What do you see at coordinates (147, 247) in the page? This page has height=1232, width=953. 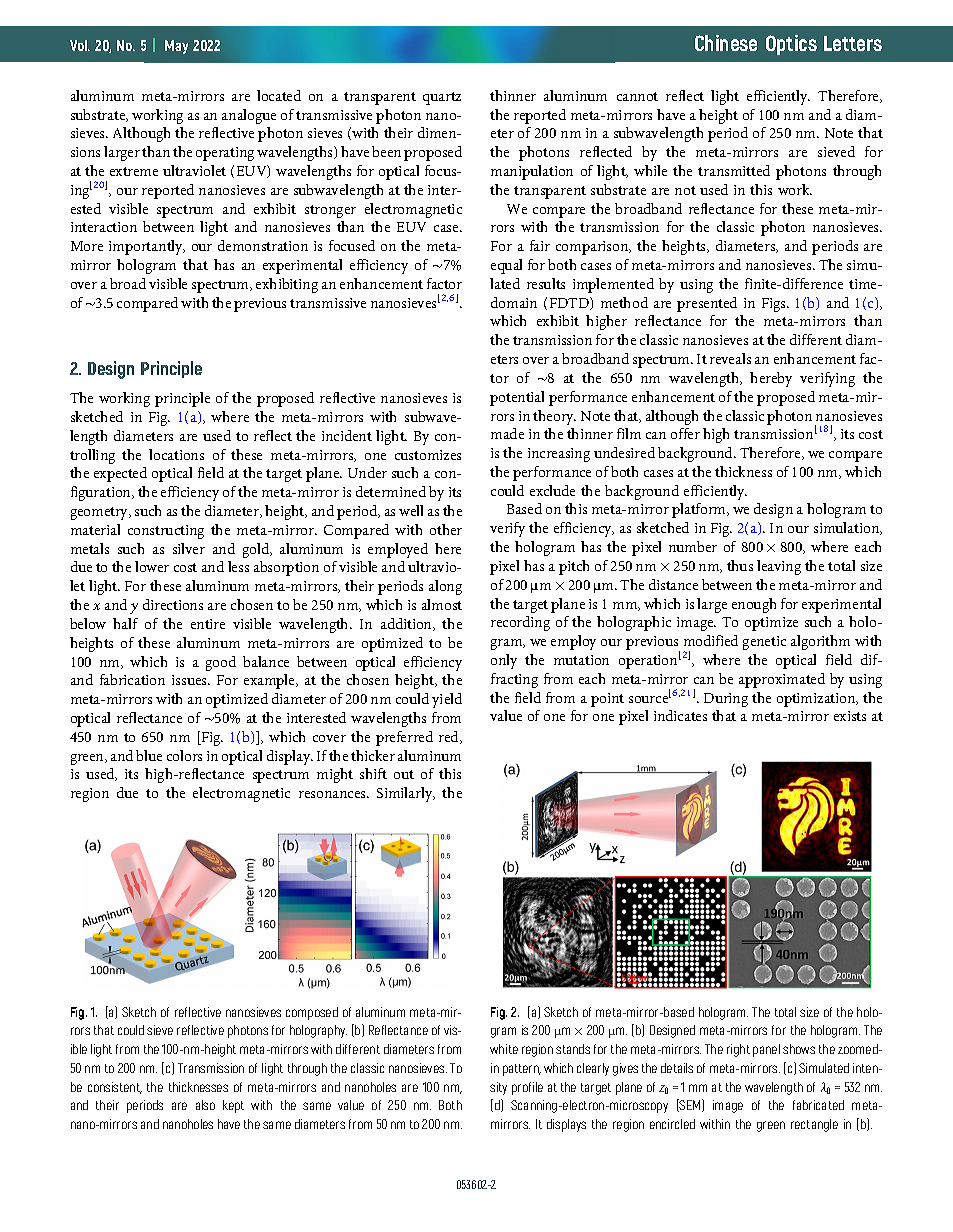 I see `importantly` at bounding box center [147, 247].
